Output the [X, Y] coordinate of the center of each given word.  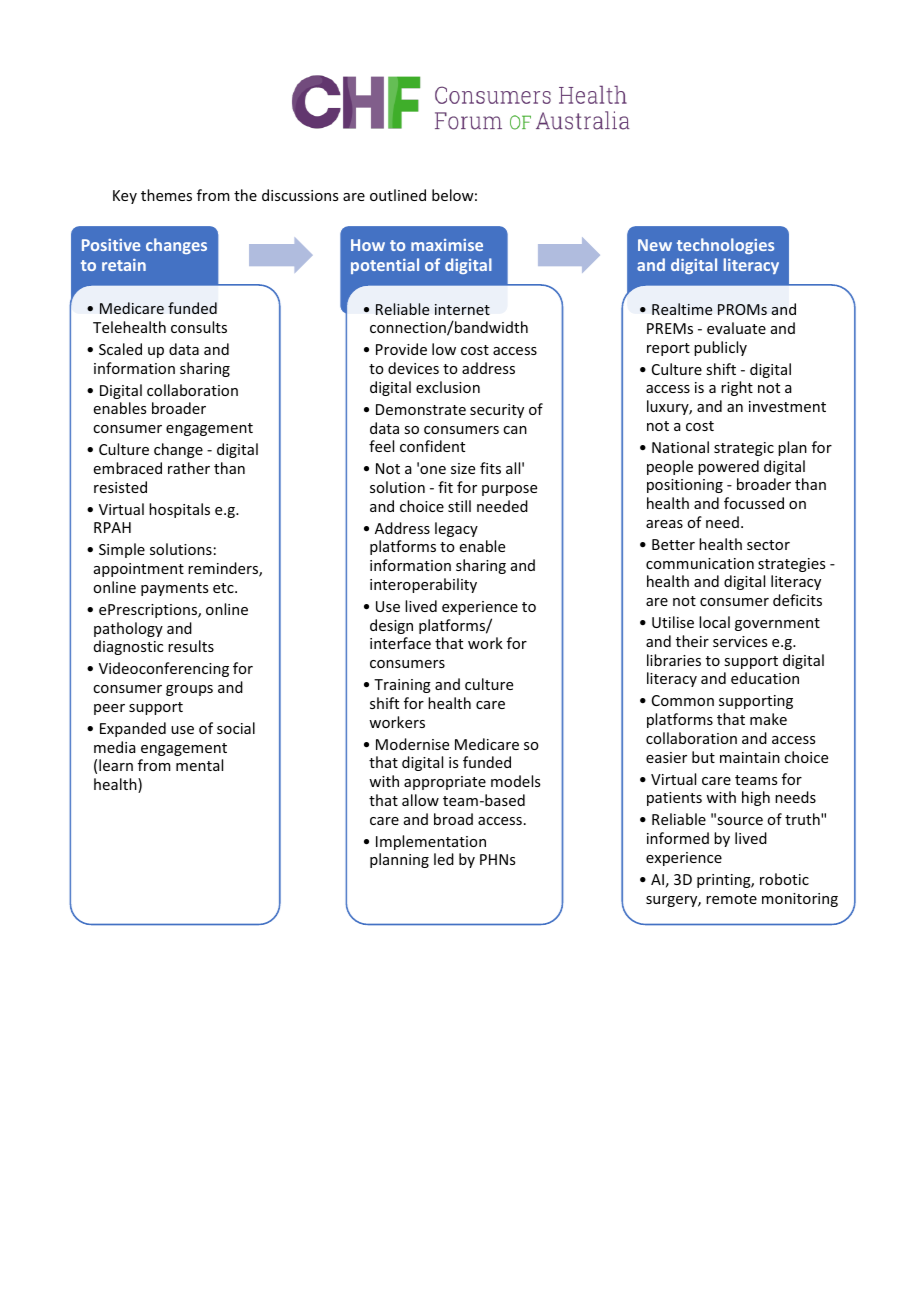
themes [166, 195]
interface [400, 643]
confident [432, 446]
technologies [725, 246]
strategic [744, 449]
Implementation [431, 842]
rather [189, 468]
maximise [447, 245]
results [191, 646]
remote [731, 899]
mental [199, 765]
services [740, 641]
